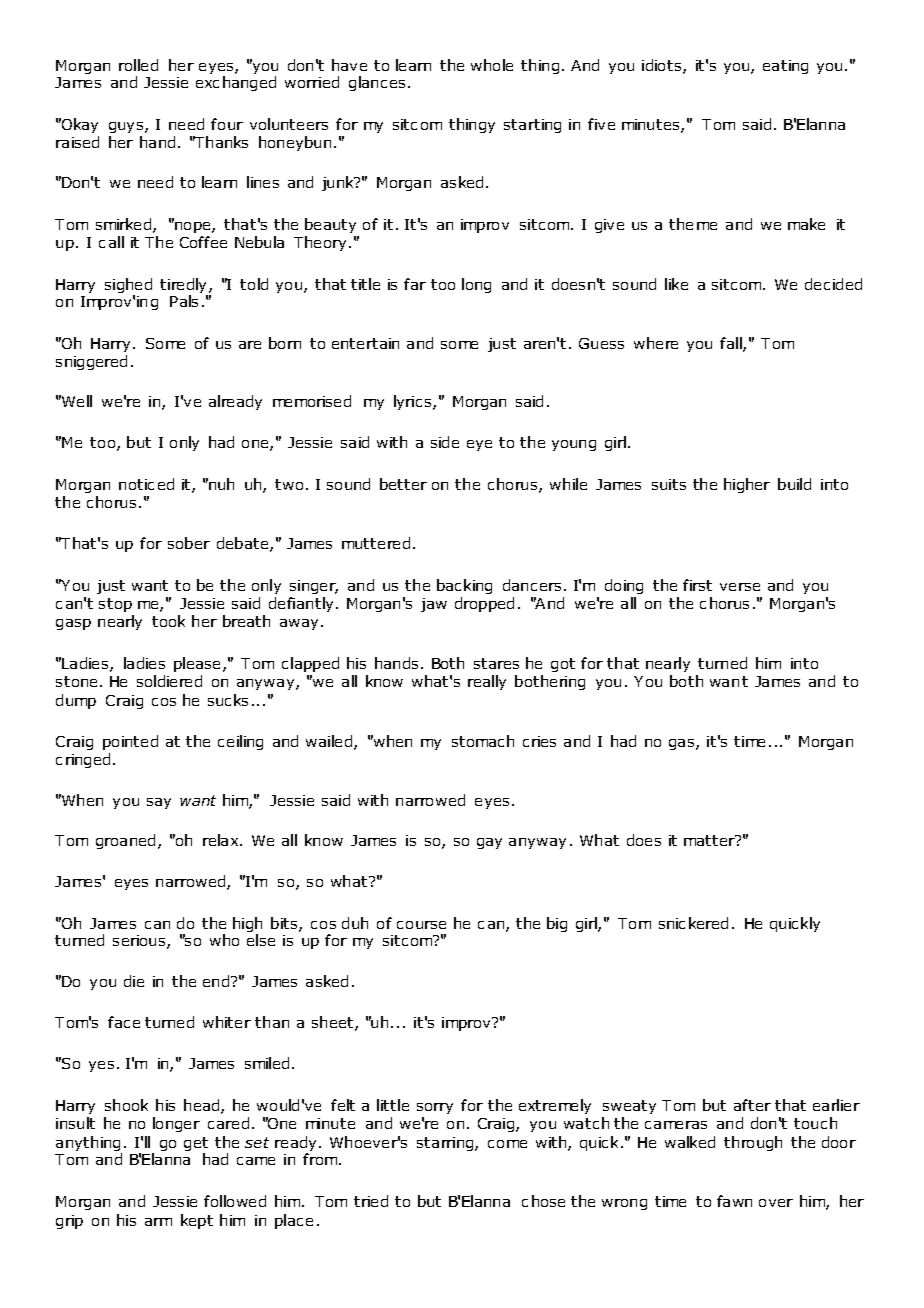  Describe the element at coordinates (414, 402) in the screenshot. I see `lyrics` at that location.
